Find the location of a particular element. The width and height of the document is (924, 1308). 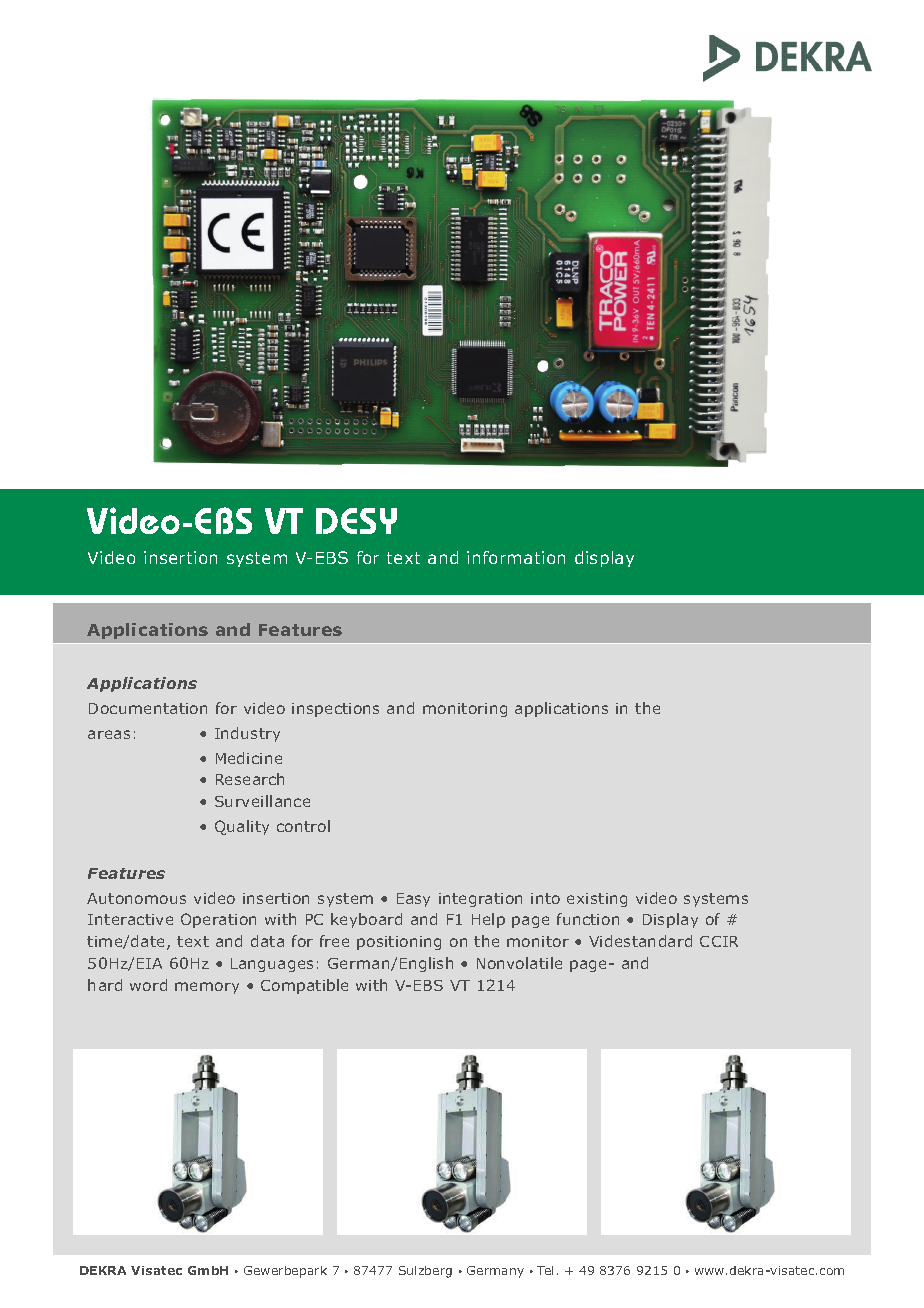

Quality is located at coordinates (242, 827).
